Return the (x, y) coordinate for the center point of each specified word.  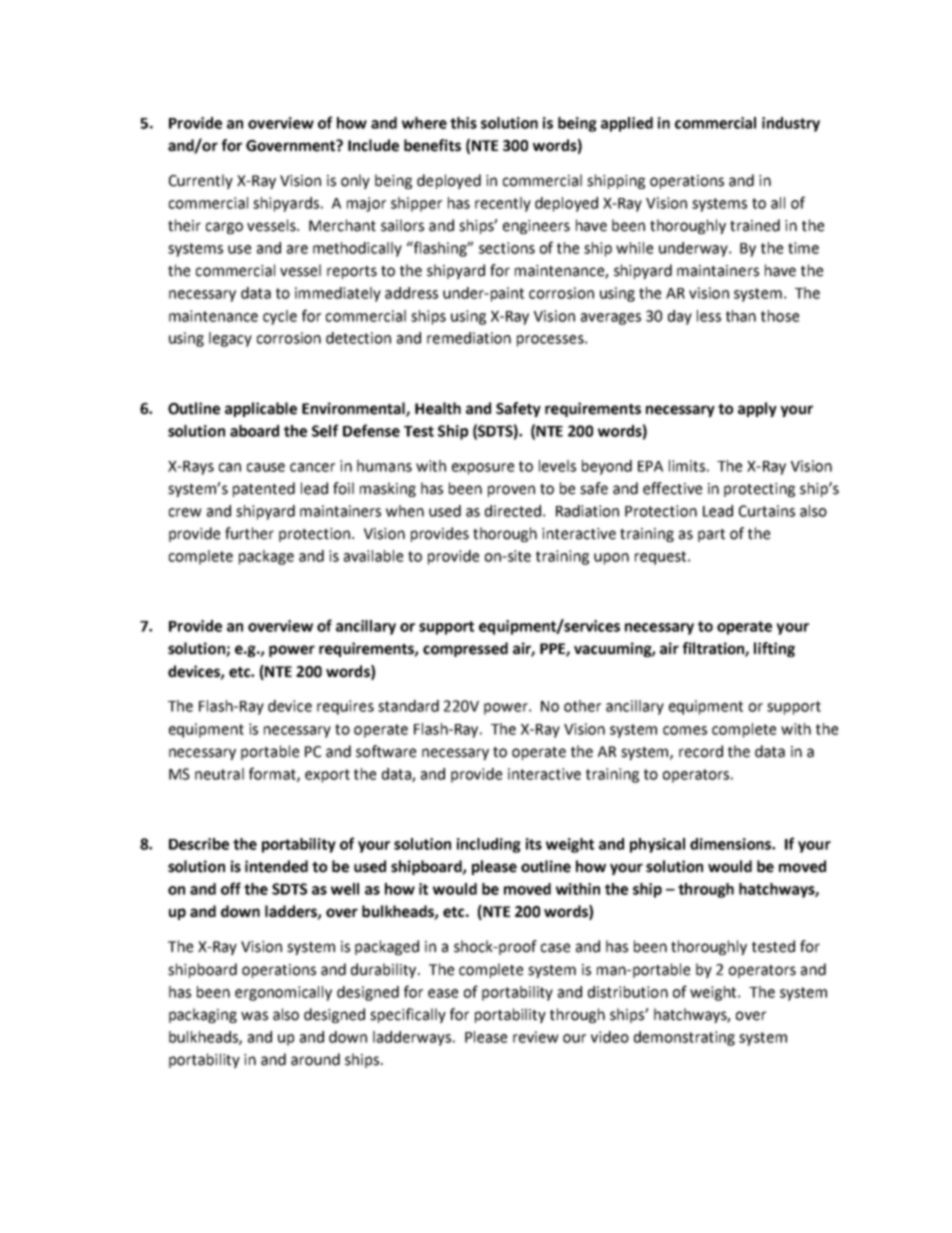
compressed (465, 649)
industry (791, 124)
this (463, 123)
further (249, 533)
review (536, 1037)
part (711, 535)
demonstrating (684, 1038)
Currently (201, 181)
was (254, 1016)
